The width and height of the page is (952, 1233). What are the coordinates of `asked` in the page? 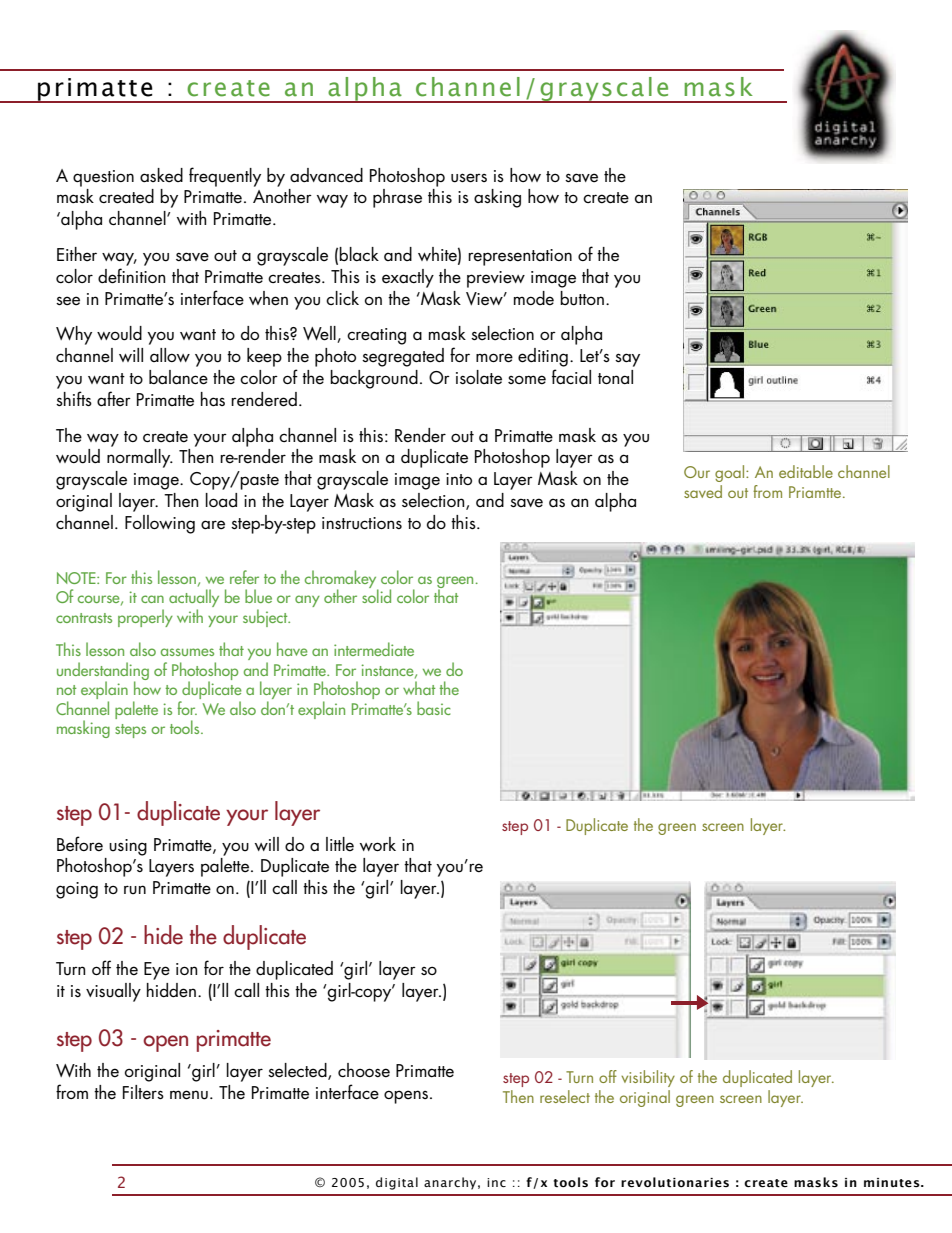 It's located at (161, 175).
